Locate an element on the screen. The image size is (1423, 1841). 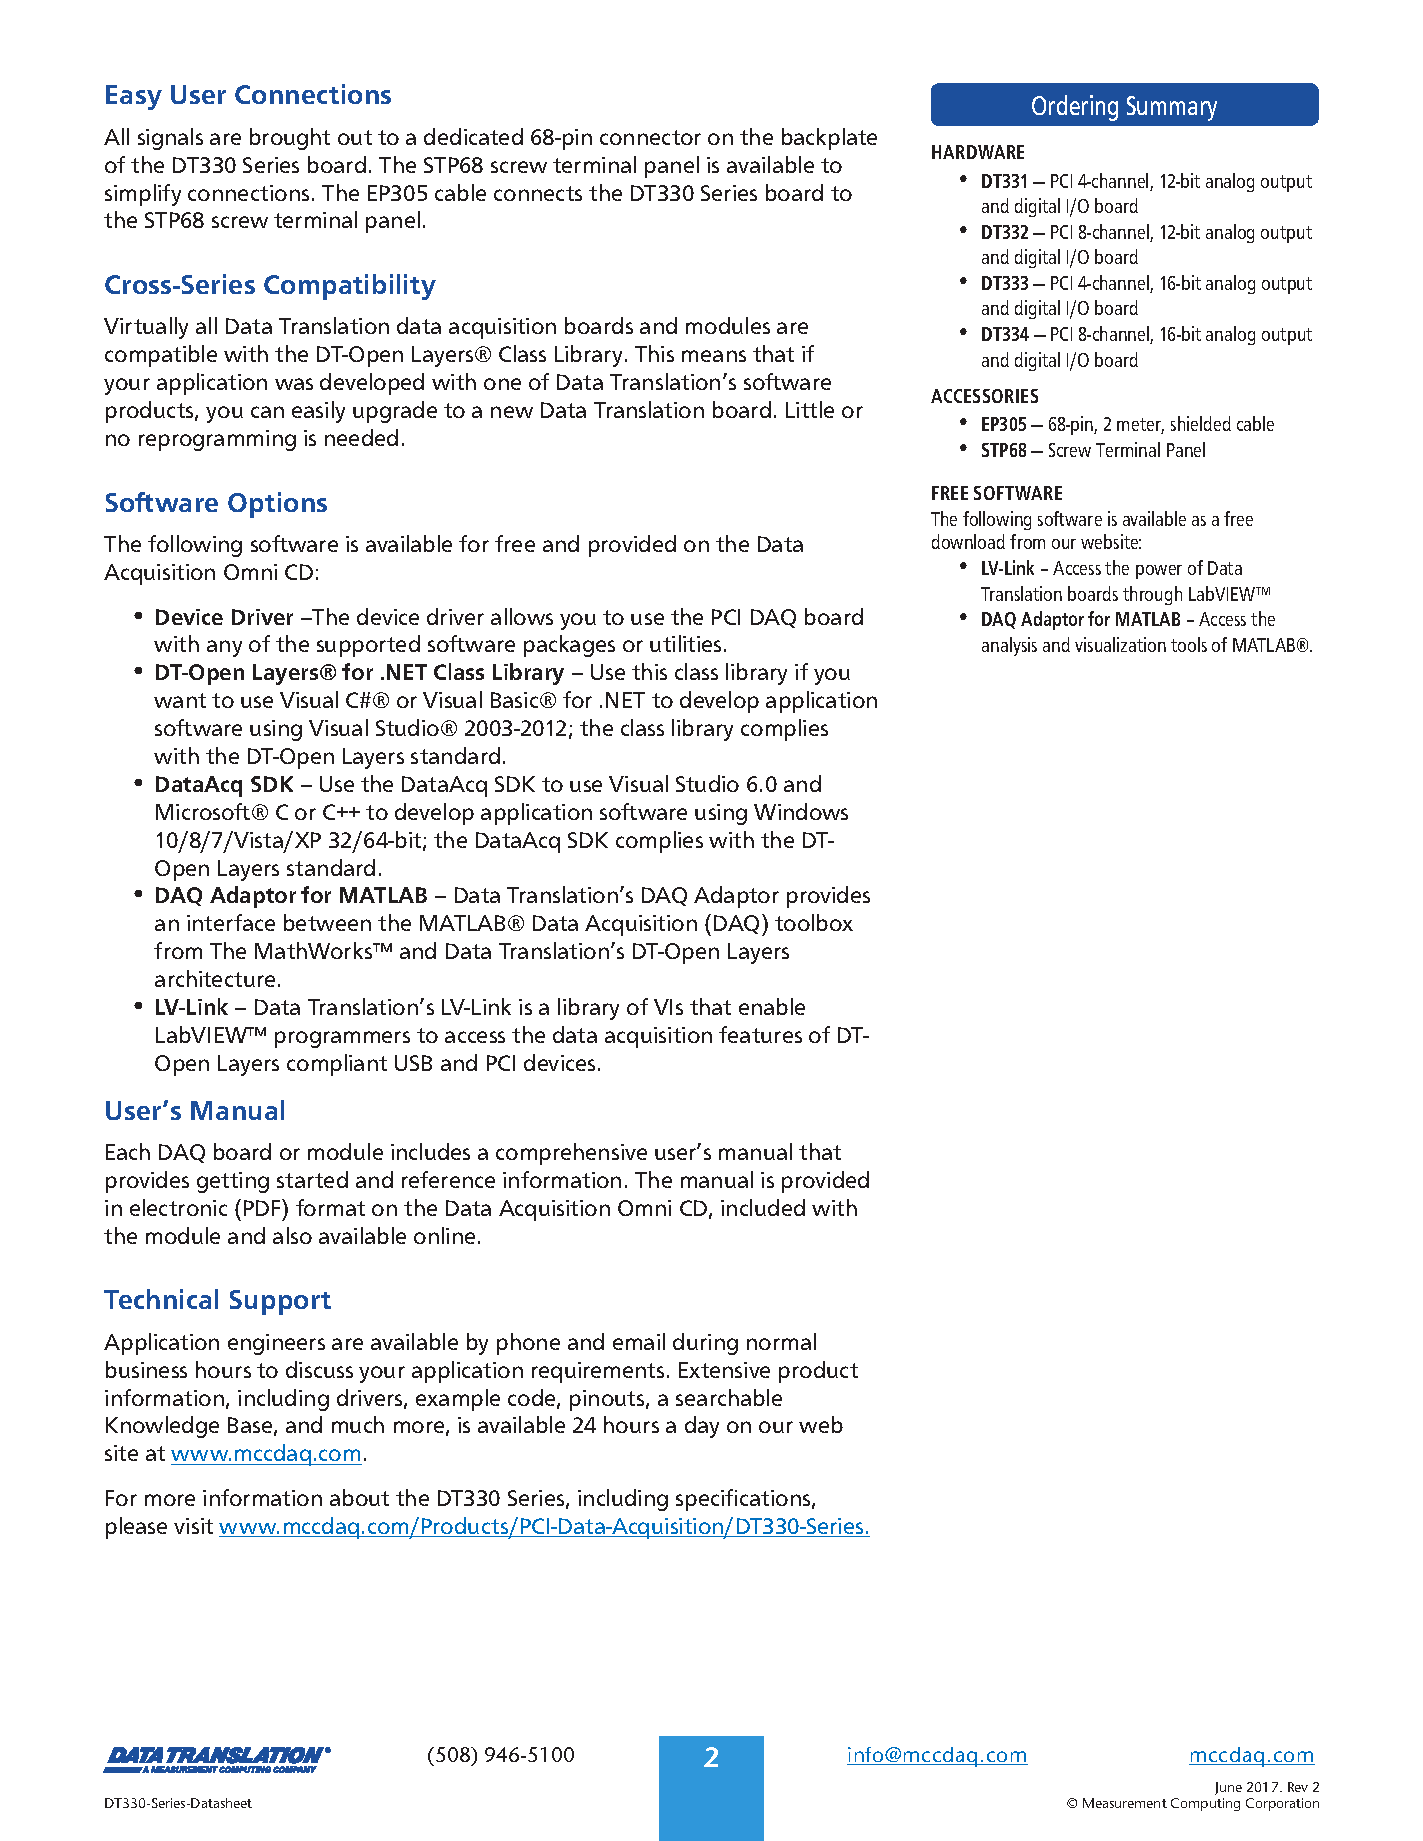
Little is located at coordinates (810, 409).
